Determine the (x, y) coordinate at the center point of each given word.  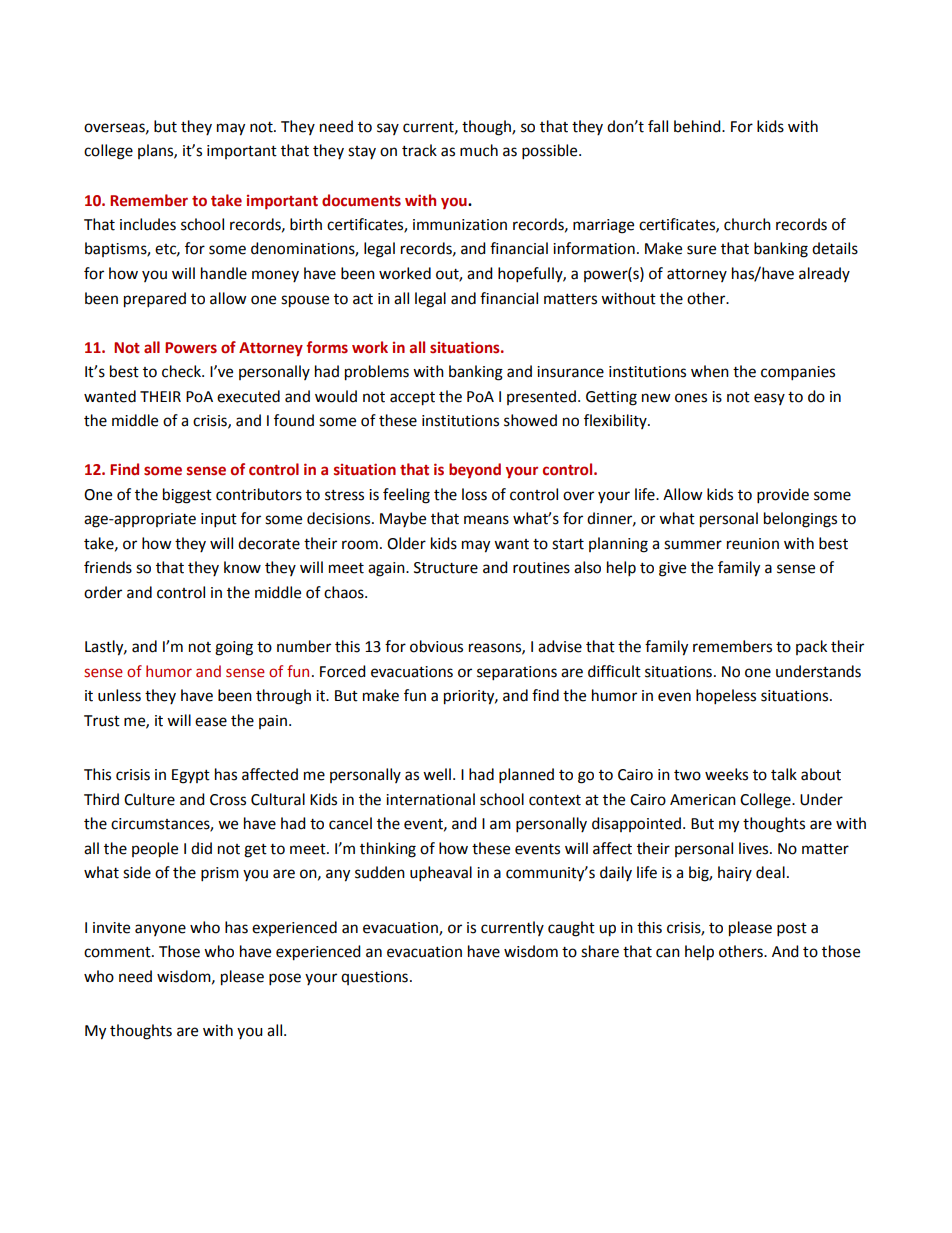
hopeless (726, 697)
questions (374, 978)
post (792, 930)
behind (698, 126)
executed (248, 396)
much (479, 150)
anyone (160, 930)
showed (530, 420)
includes (148, 224)
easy (769, 399)
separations (517, 673)
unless (119, 695)
